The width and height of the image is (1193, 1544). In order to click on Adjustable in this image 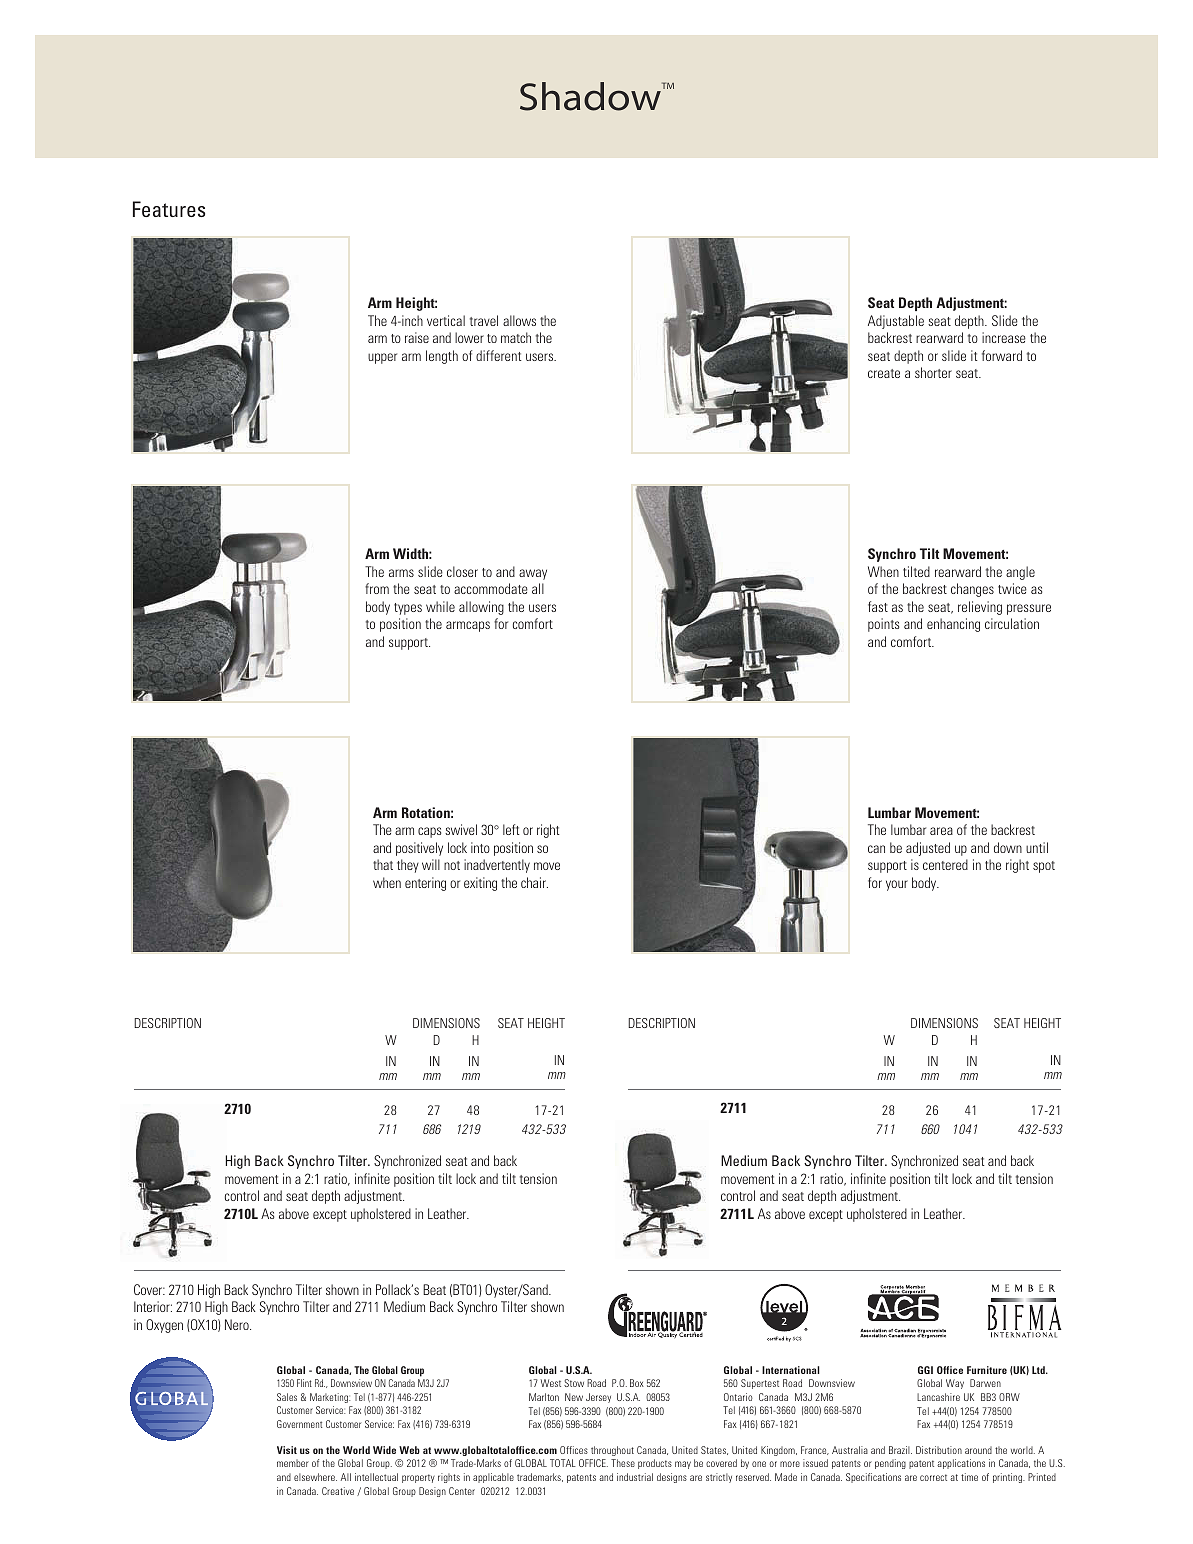, I will do `click(896, 322)`.
